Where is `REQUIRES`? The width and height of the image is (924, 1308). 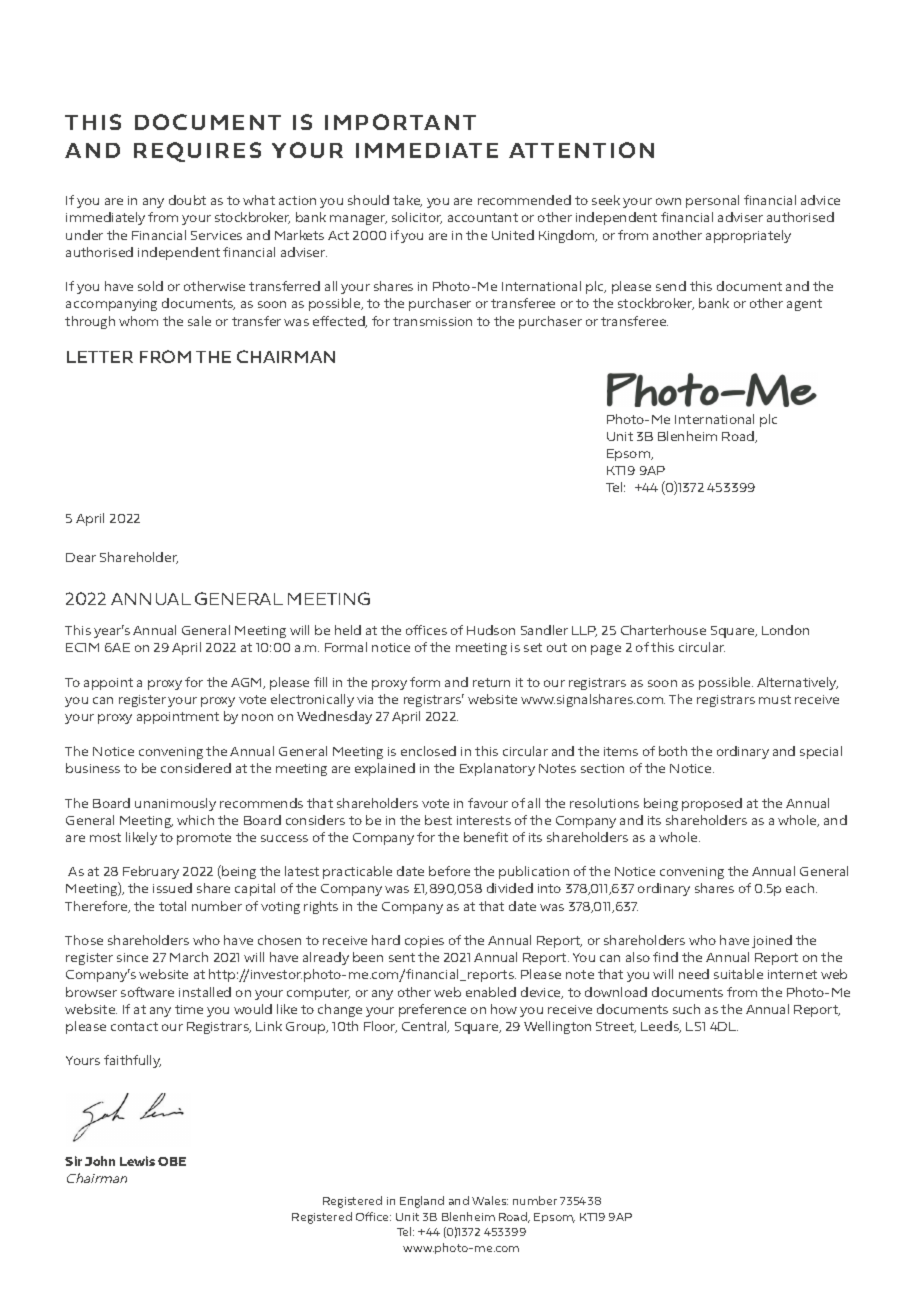 REQUIRES is located at coordinates (197, 152).
